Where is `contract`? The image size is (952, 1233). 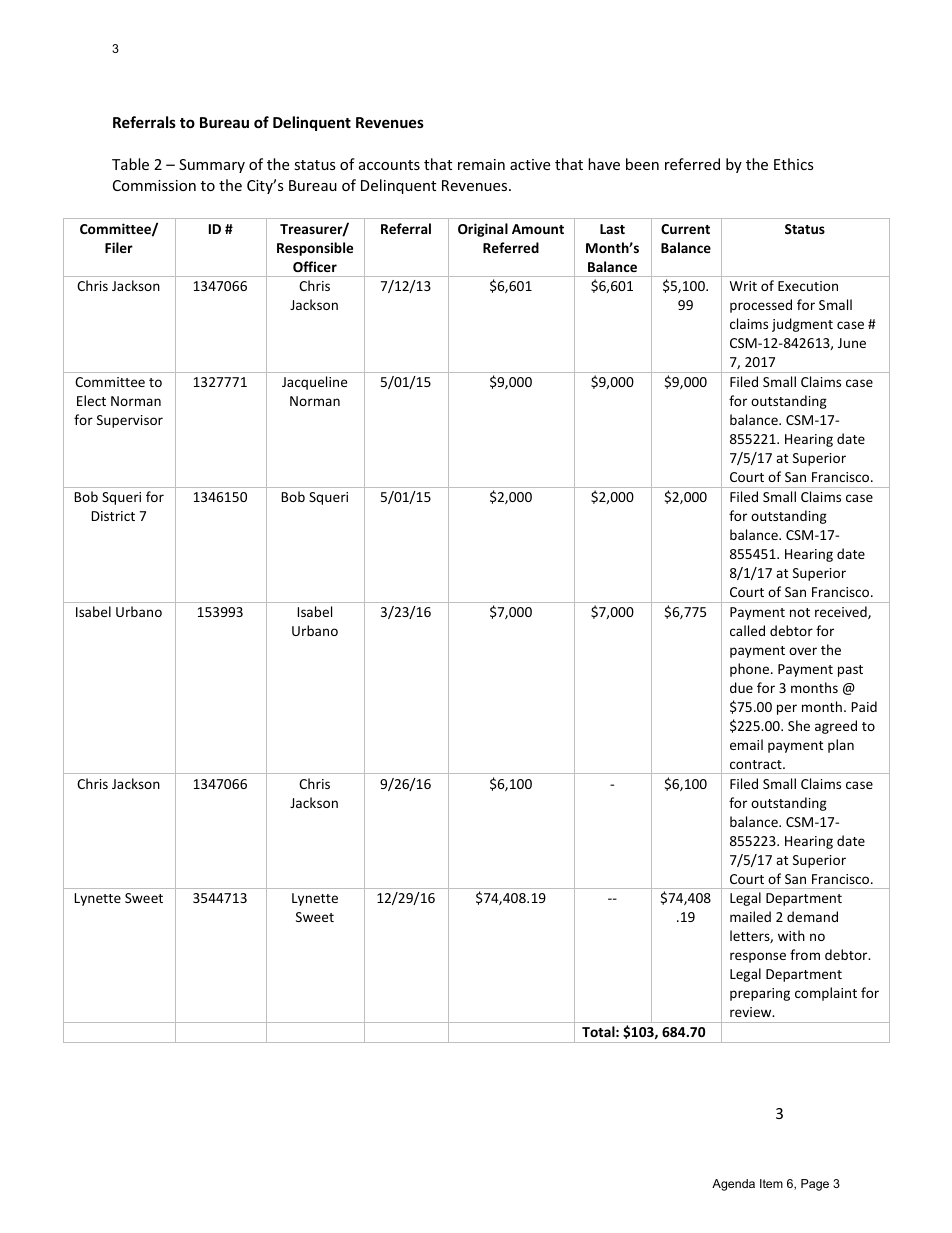
contract is located at coordinates (757, 764).
